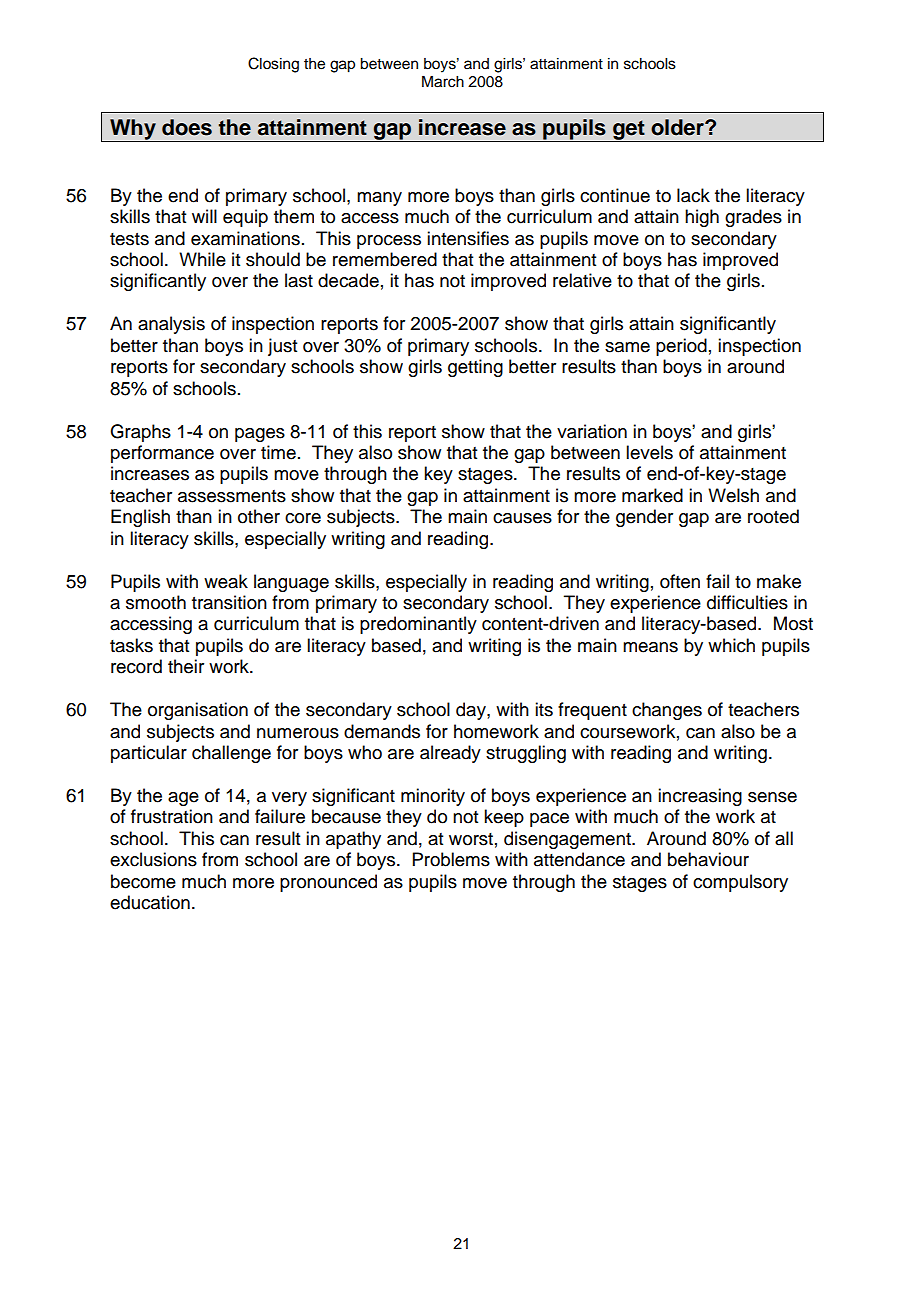  Describe the element at coordinates (171, 325) in the screenshot. I see `analysis` at that location.
